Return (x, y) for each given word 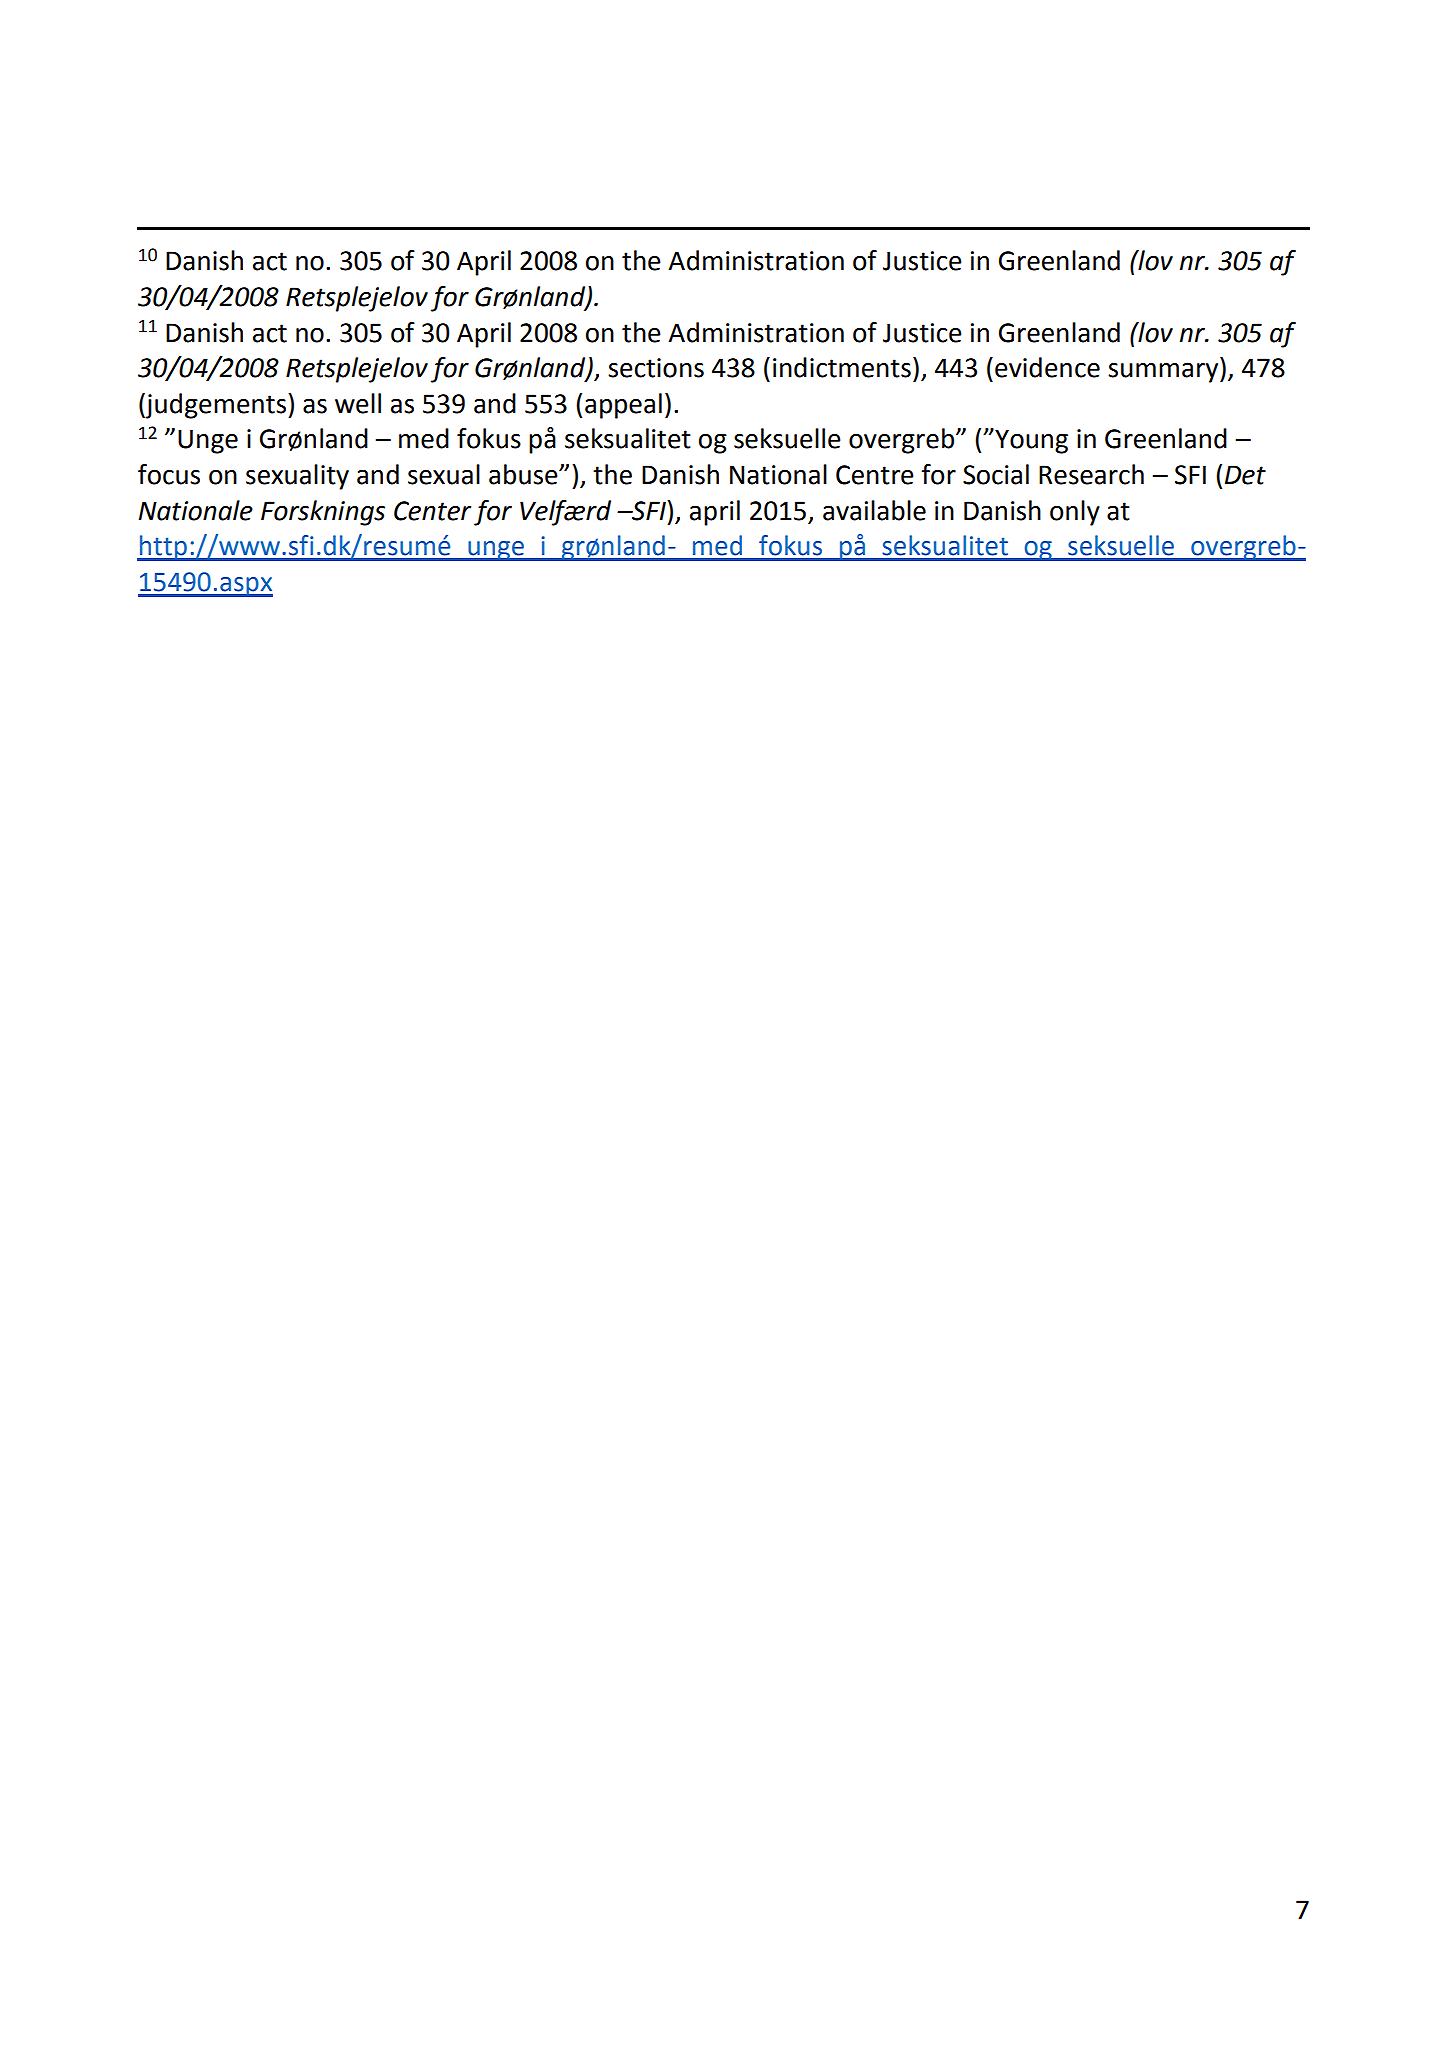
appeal (623, 406)
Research (1091, 474)
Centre (875, 475)
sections (656, 368)
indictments (842, 367)
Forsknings (323, 513)
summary (1164, 373)
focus (169, 474)
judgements (215, 406)
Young (1030, 441)
